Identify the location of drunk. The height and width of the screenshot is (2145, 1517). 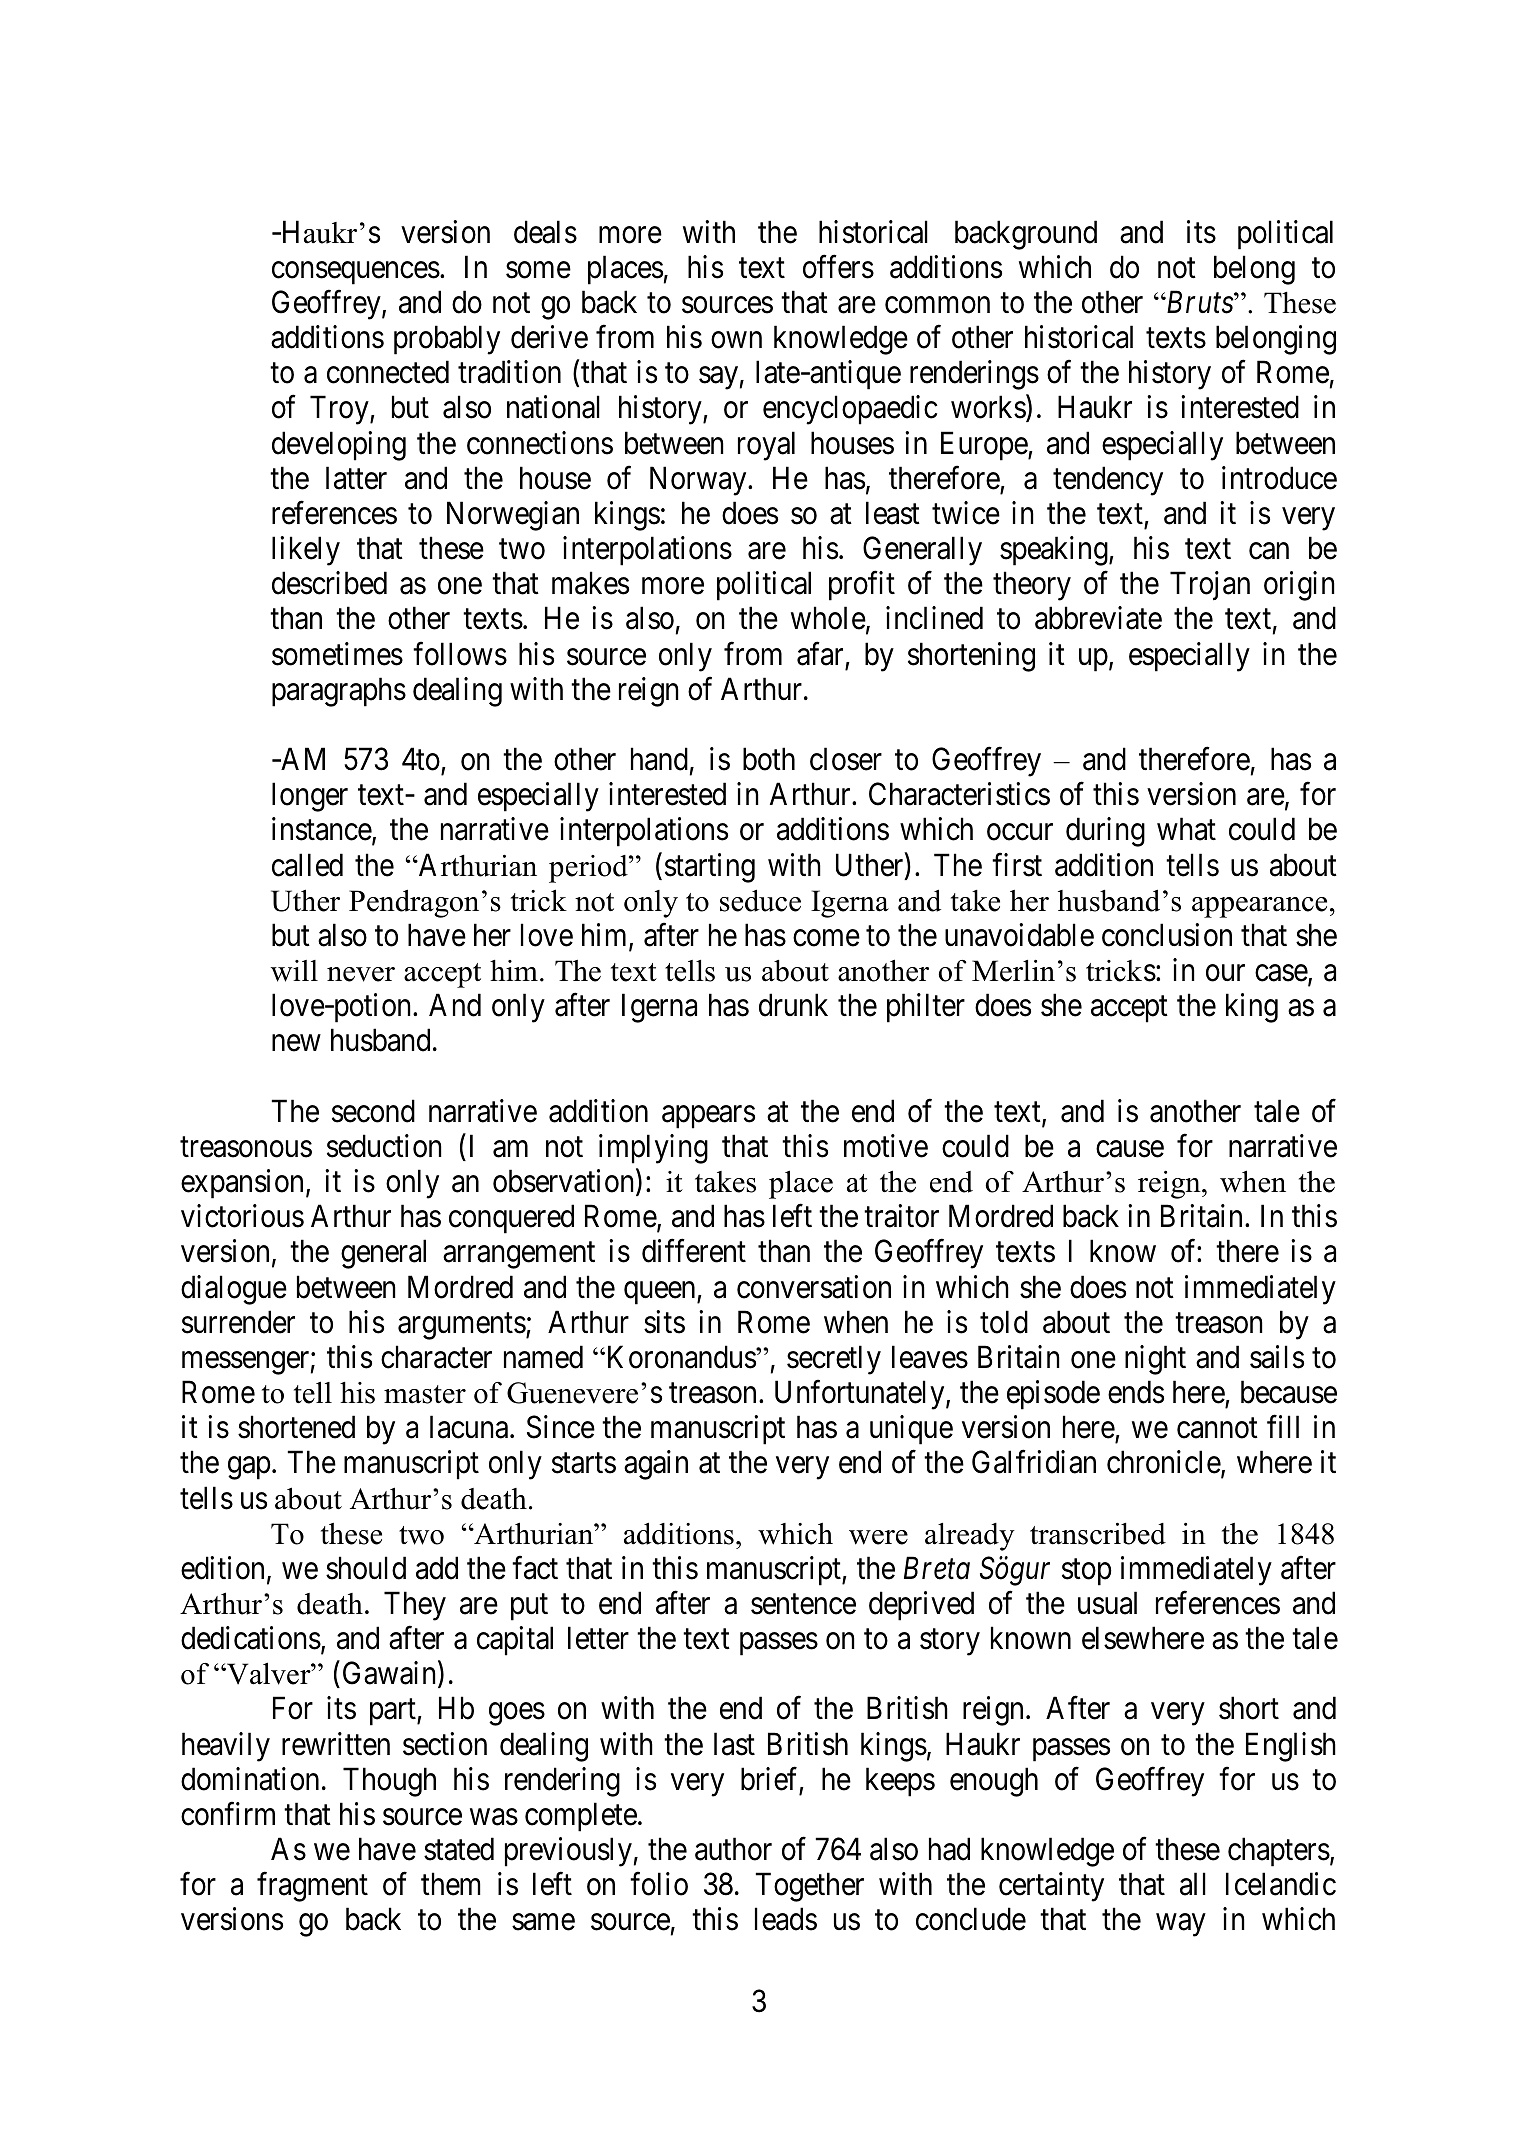
(793, 1005).
